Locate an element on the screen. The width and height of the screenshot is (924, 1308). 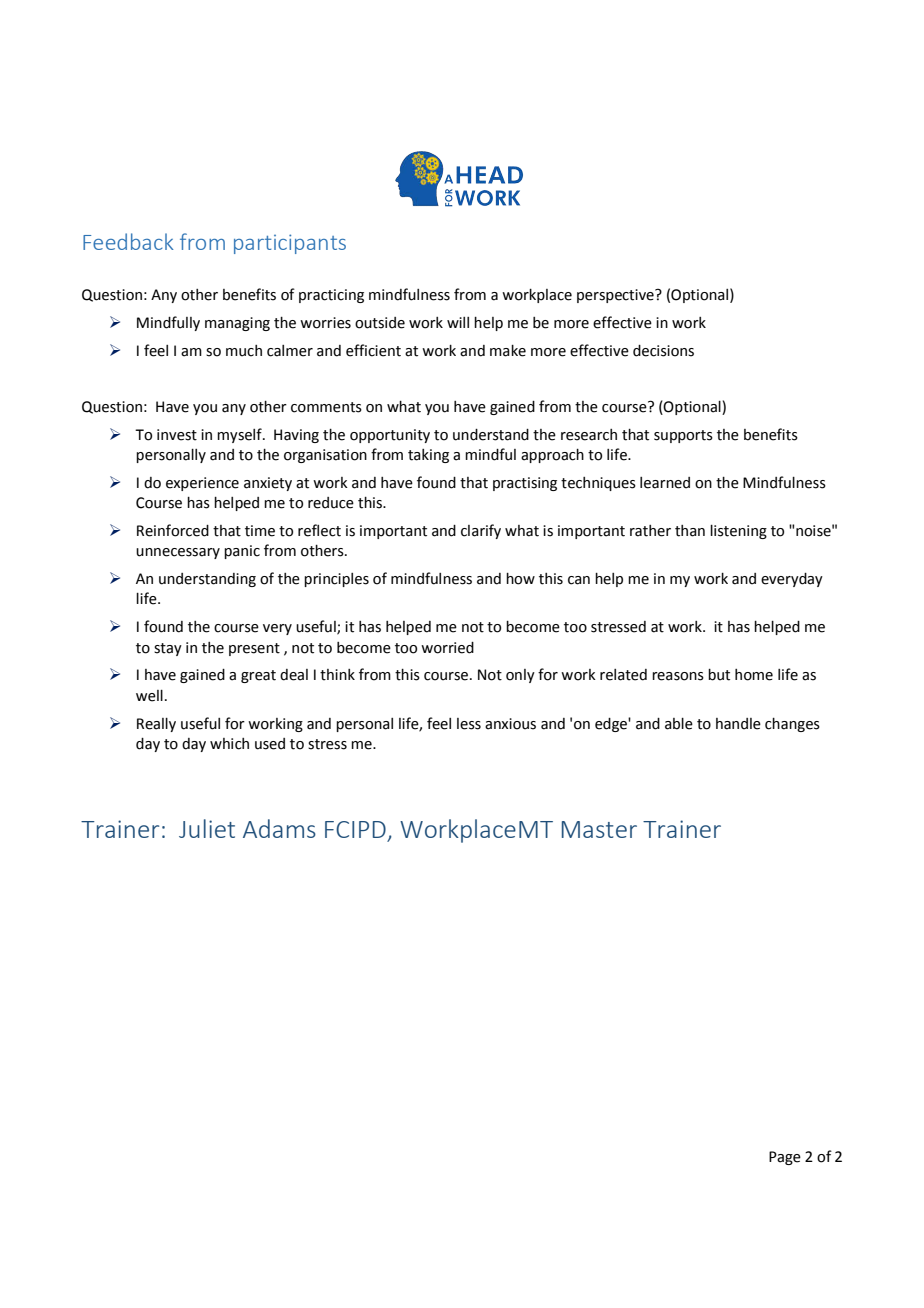
Juliet is located at coordinates (207, 828).
